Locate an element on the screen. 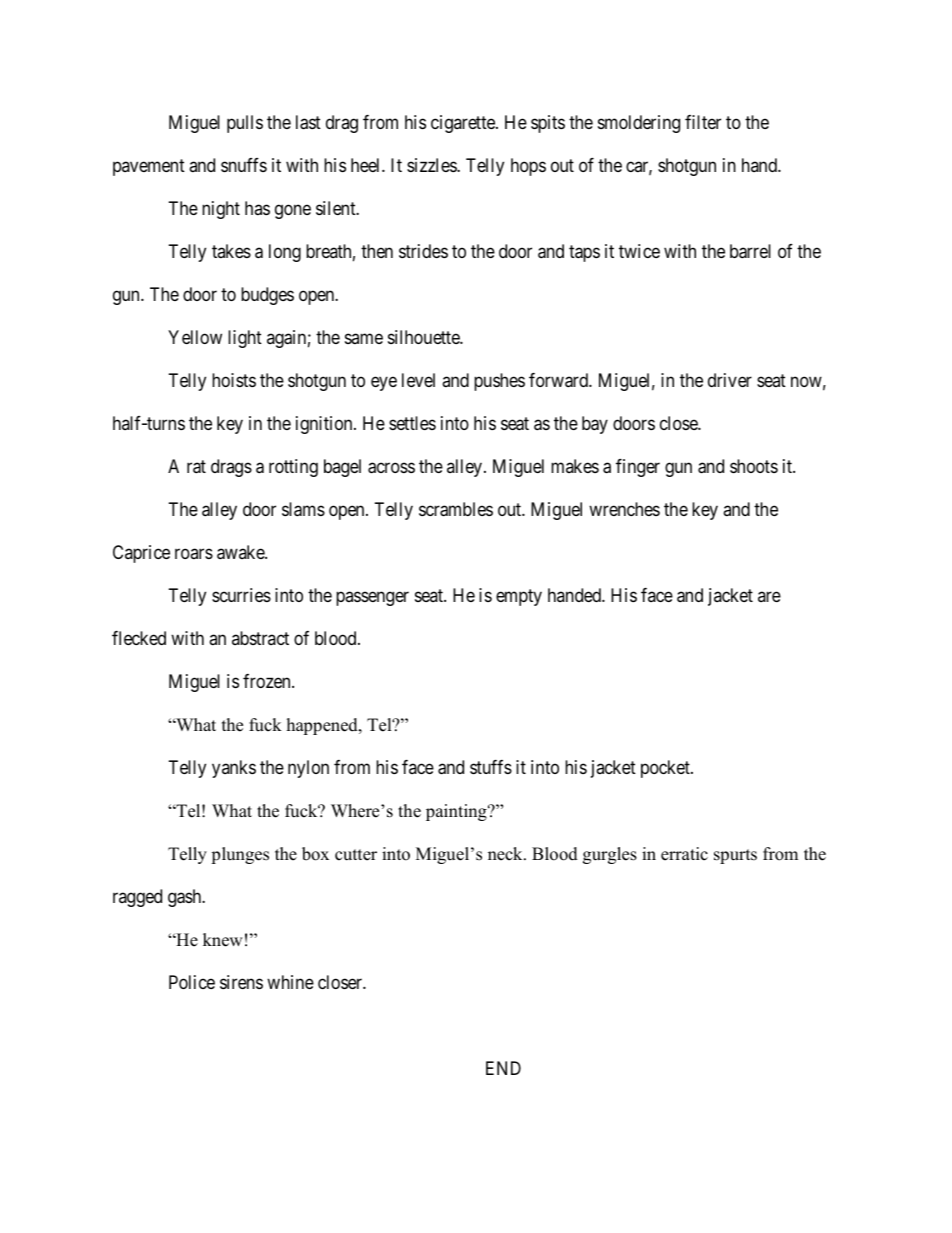 The width and height of the screenshot is (952, 1233). empty is located at coordinates (519, 597).
